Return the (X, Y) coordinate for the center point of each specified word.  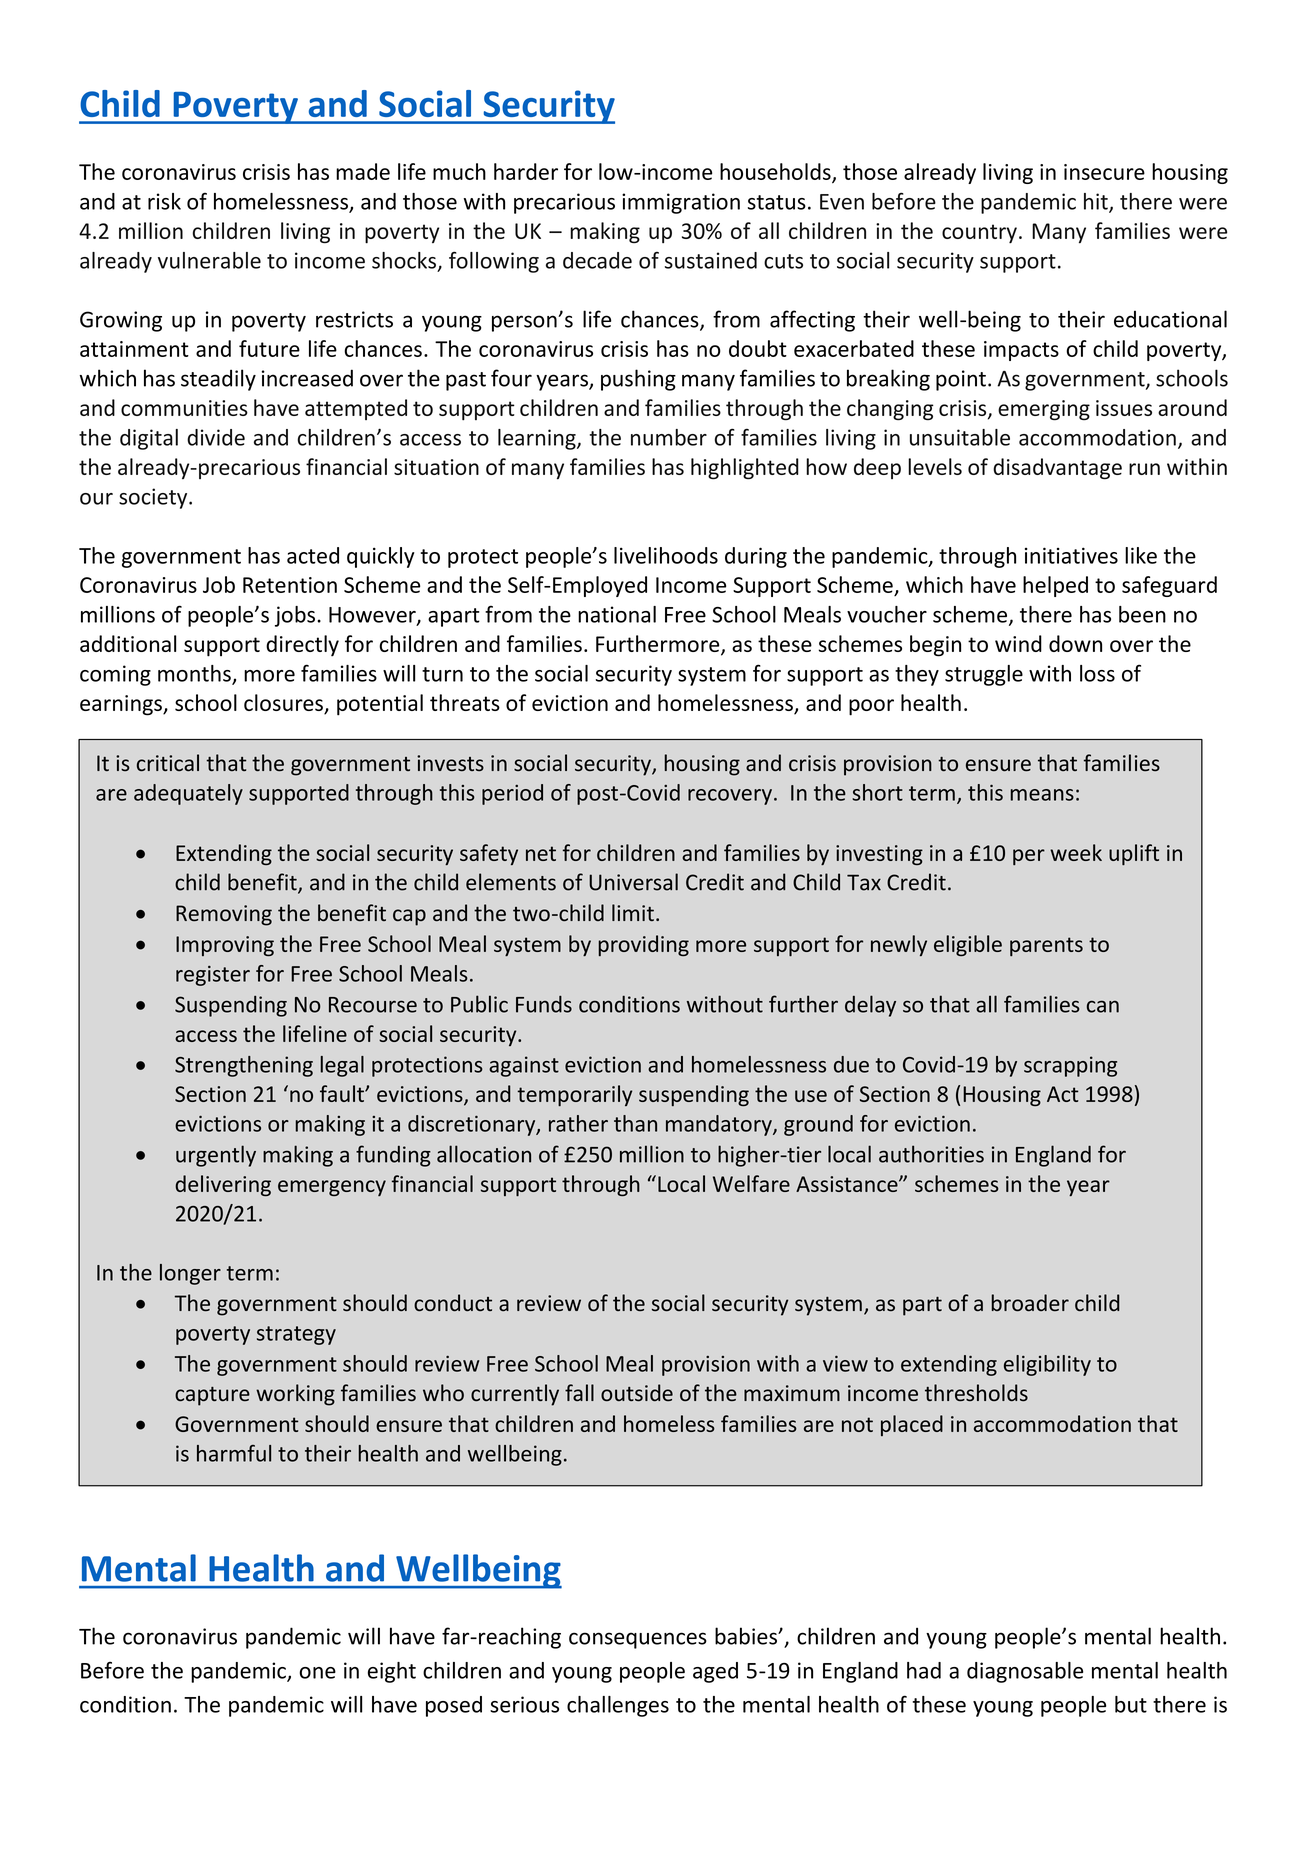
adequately (188, 794)
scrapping (1070, 1066)
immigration (681, 203)
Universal (633, 882)
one (317, 1673)
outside (637, 1393)
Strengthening (244, 1066)
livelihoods (666, 555)
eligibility (1047, 1365)
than (635, 1123)
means (1042, 795)
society (154, 498)
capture (212, 1396)
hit (1097, 202)
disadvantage (1057, 469)
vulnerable (209, 260)
